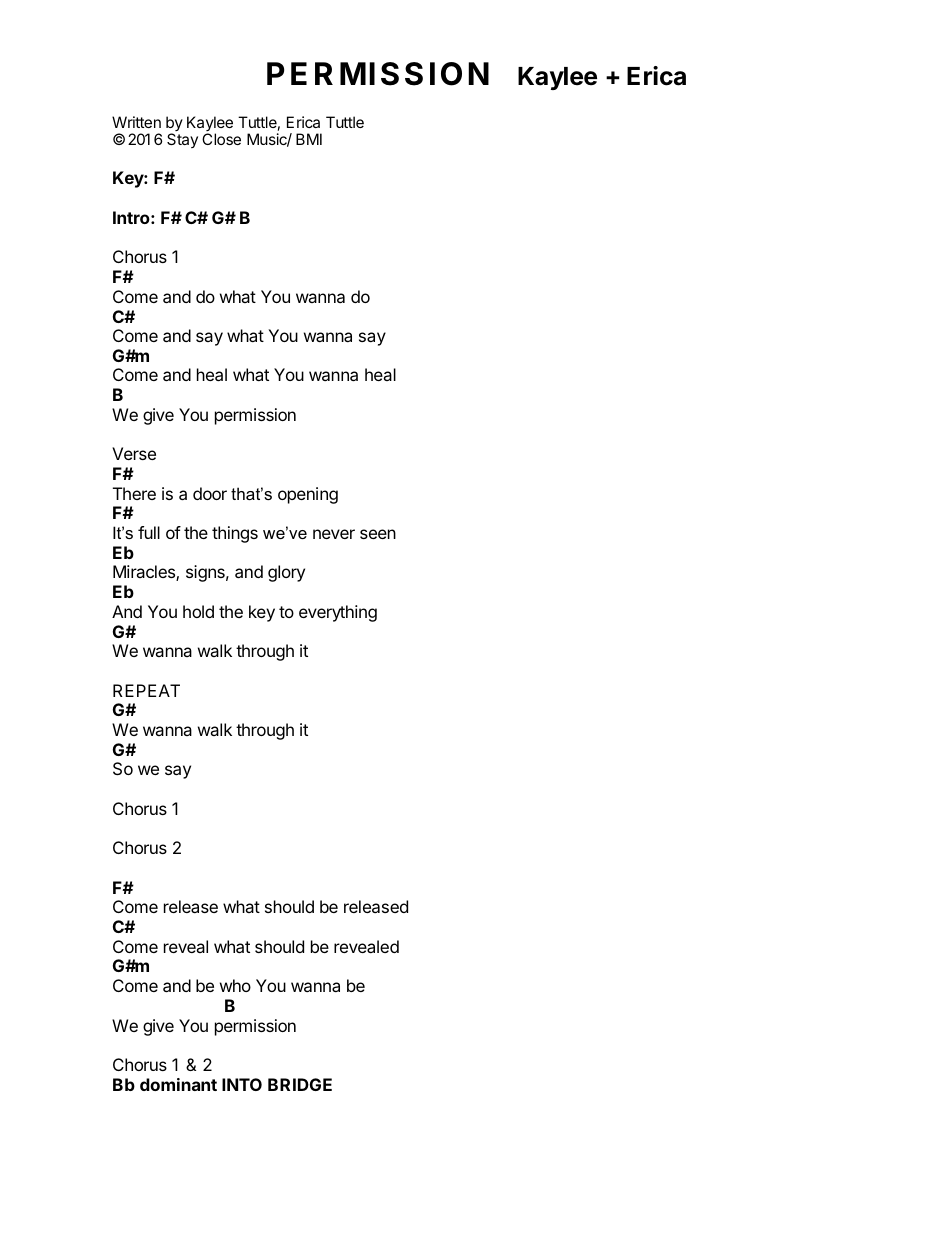 The image size is (952, 1233). Describe the element at coordinates (178, 1084) in the screenshot. I see `dominant` at that location.
